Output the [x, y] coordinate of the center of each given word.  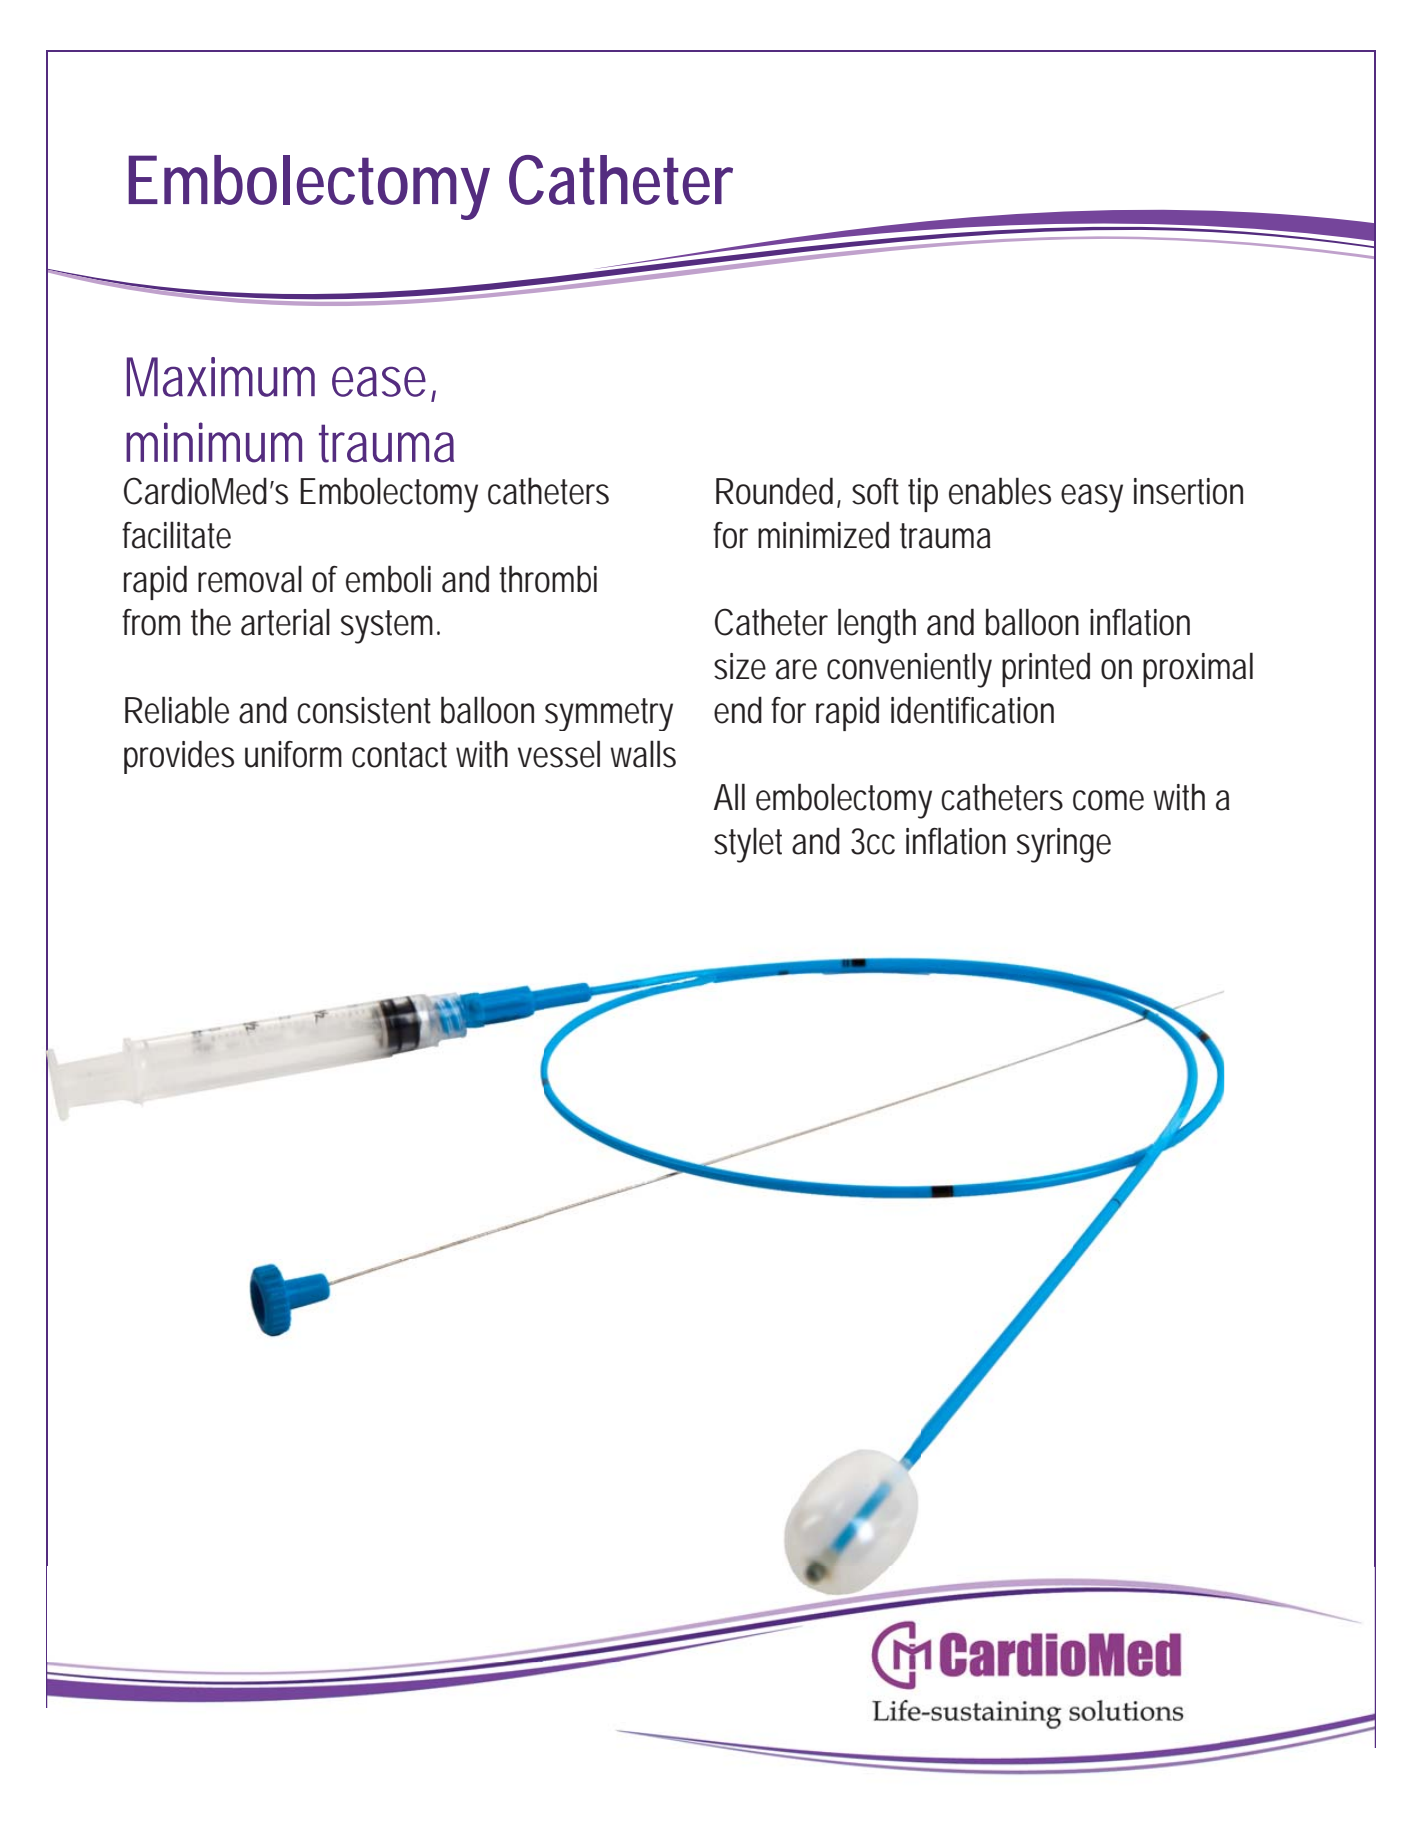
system [390, 627]
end [738, 710]
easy [1092, 498]
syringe [1064, 845]
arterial [285, 622]
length [877, 626]
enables [1000, 491]
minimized [823, 535]
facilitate [176, 535]
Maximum [221, 377]
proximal [1198, 669]
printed [1046, 669]
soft [875, 491]
